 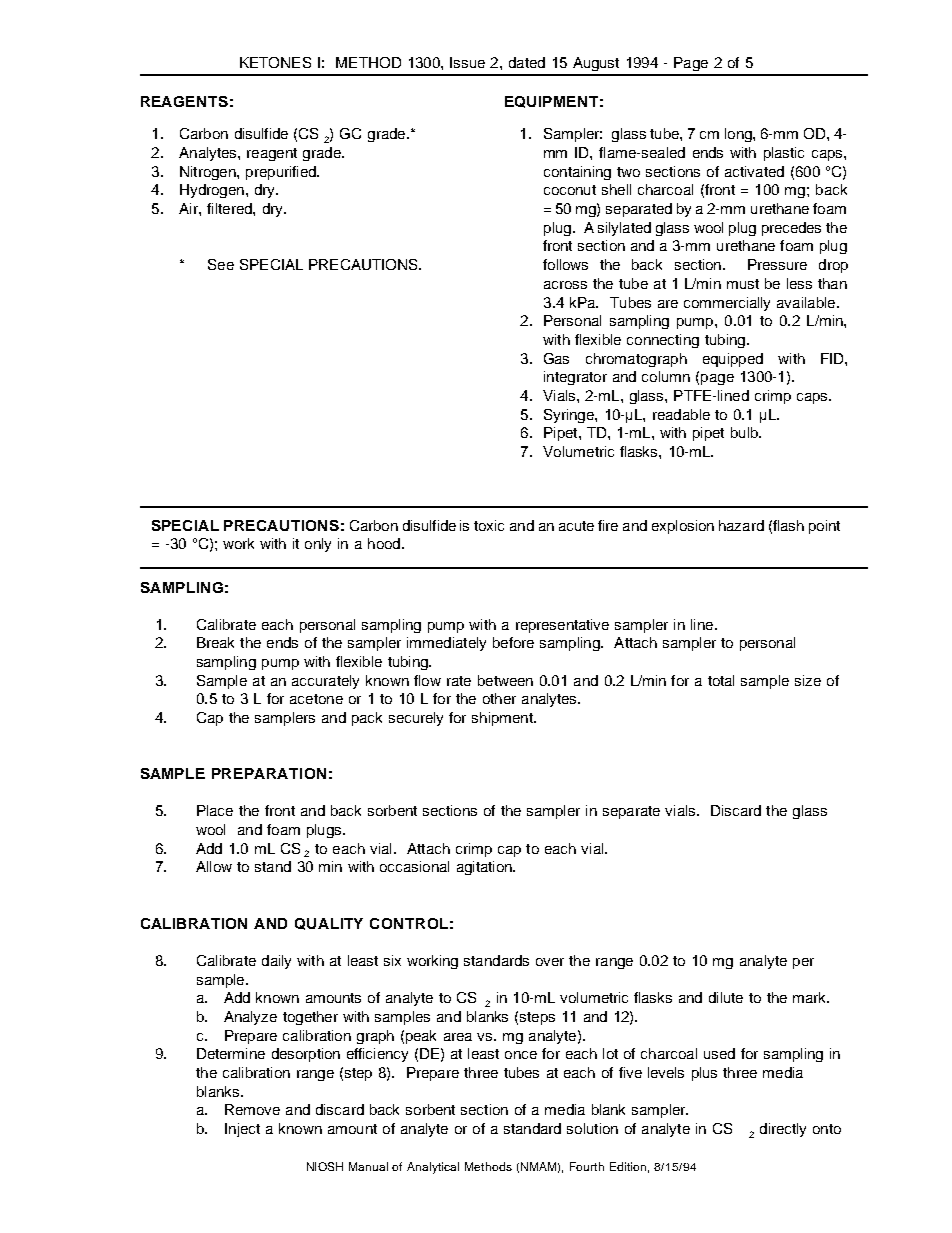 What do you see at coordinates (513, 642) in the page?
I see `before` at bounding box center [513, 642].
